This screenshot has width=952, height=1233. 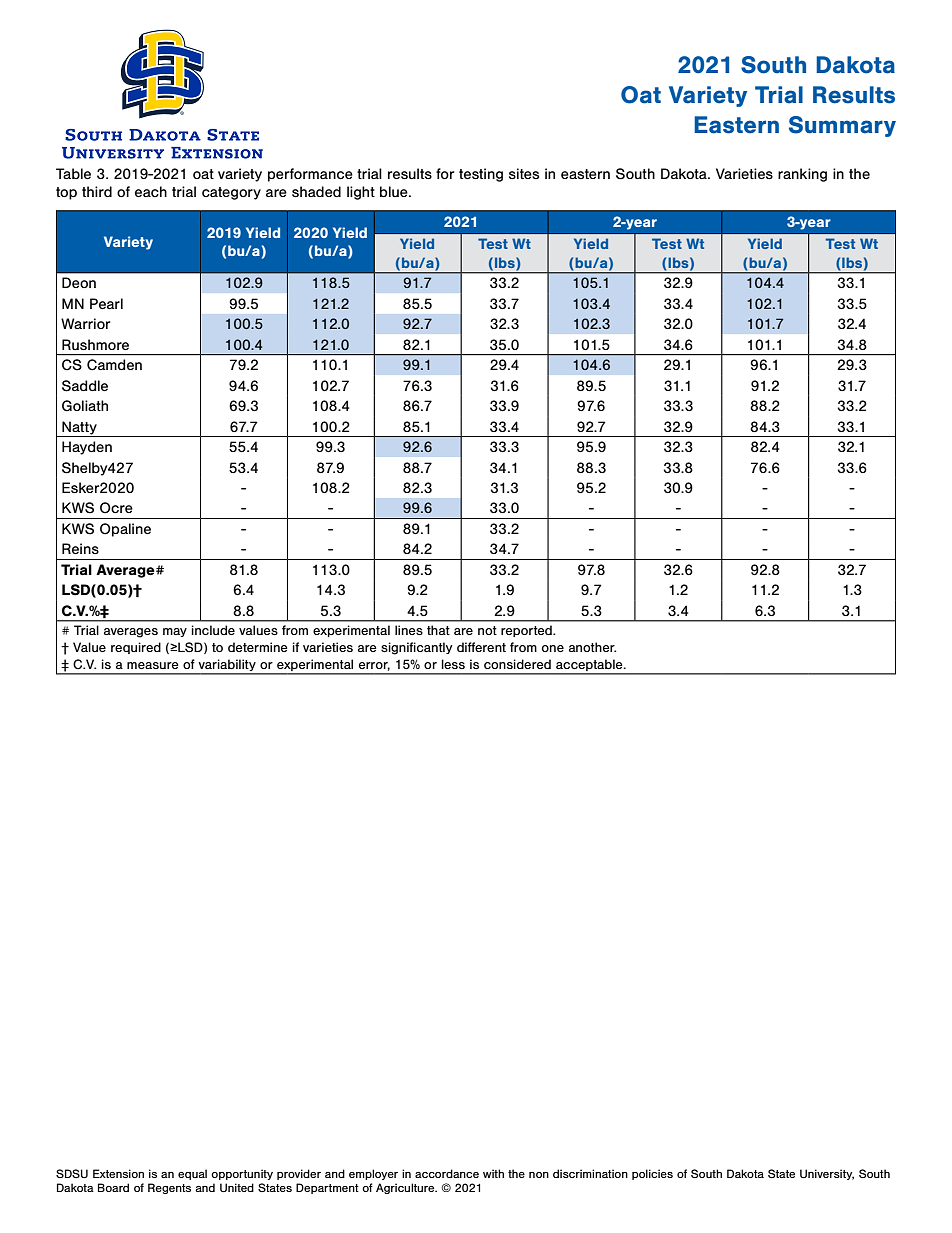 I want to click on measure, so click(x=153, y=665).
